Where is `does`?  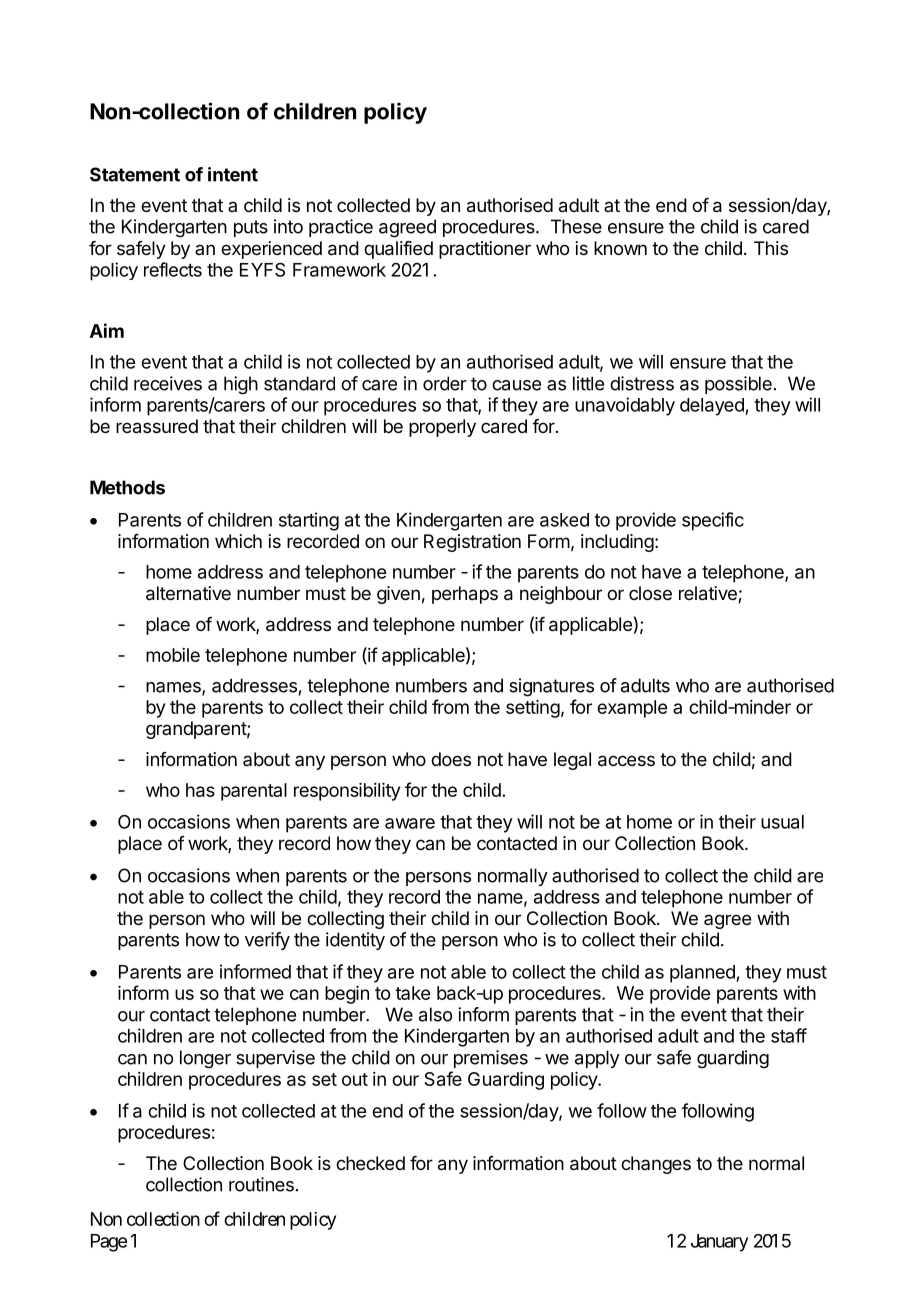 does is located at coordinates (451, 759).
